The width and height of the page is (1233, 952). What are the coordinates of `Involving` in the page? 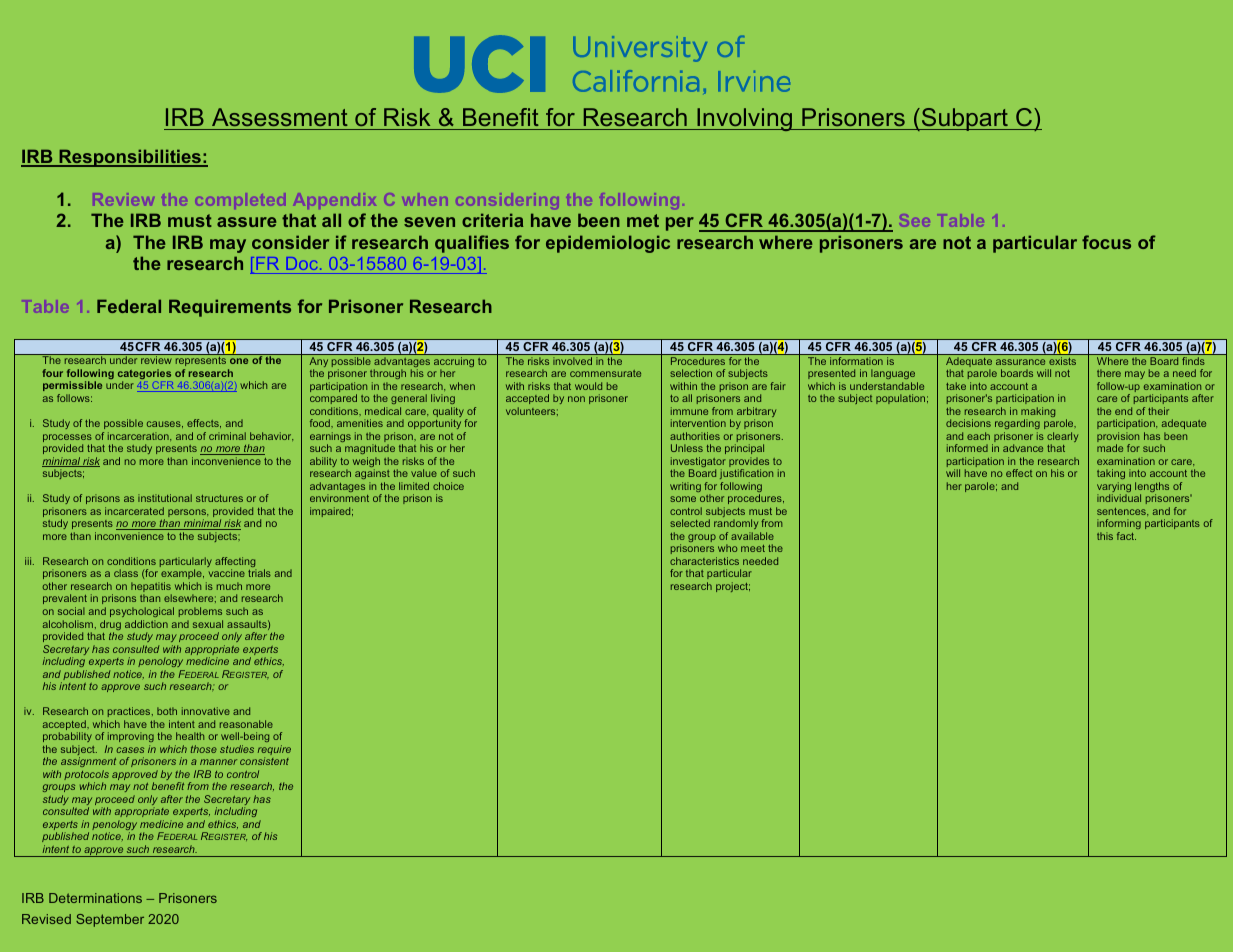 It's located at (745, 119).
